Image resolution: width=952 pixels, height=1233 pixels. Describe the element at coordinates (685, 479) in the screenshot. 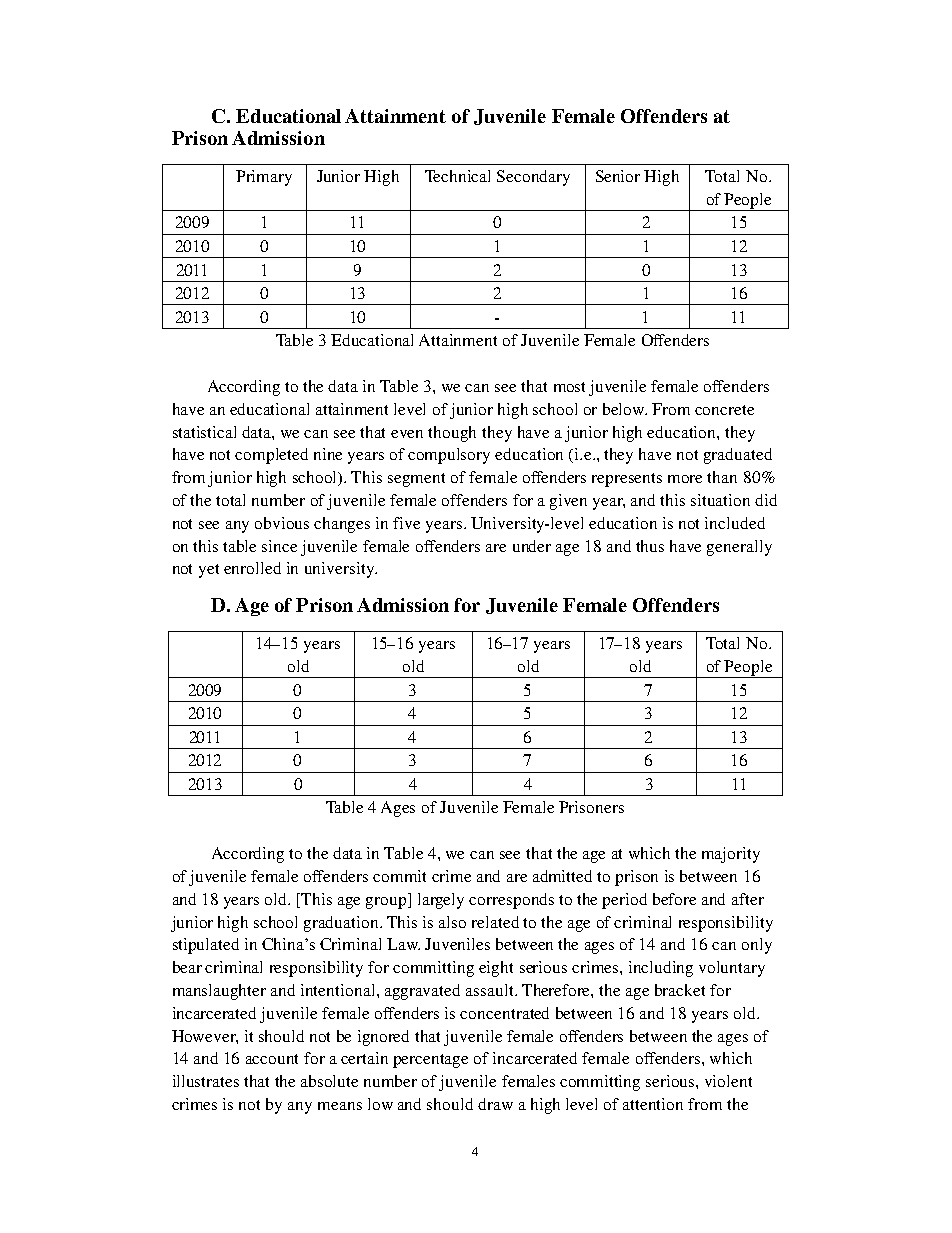

I see `more` at that location.
